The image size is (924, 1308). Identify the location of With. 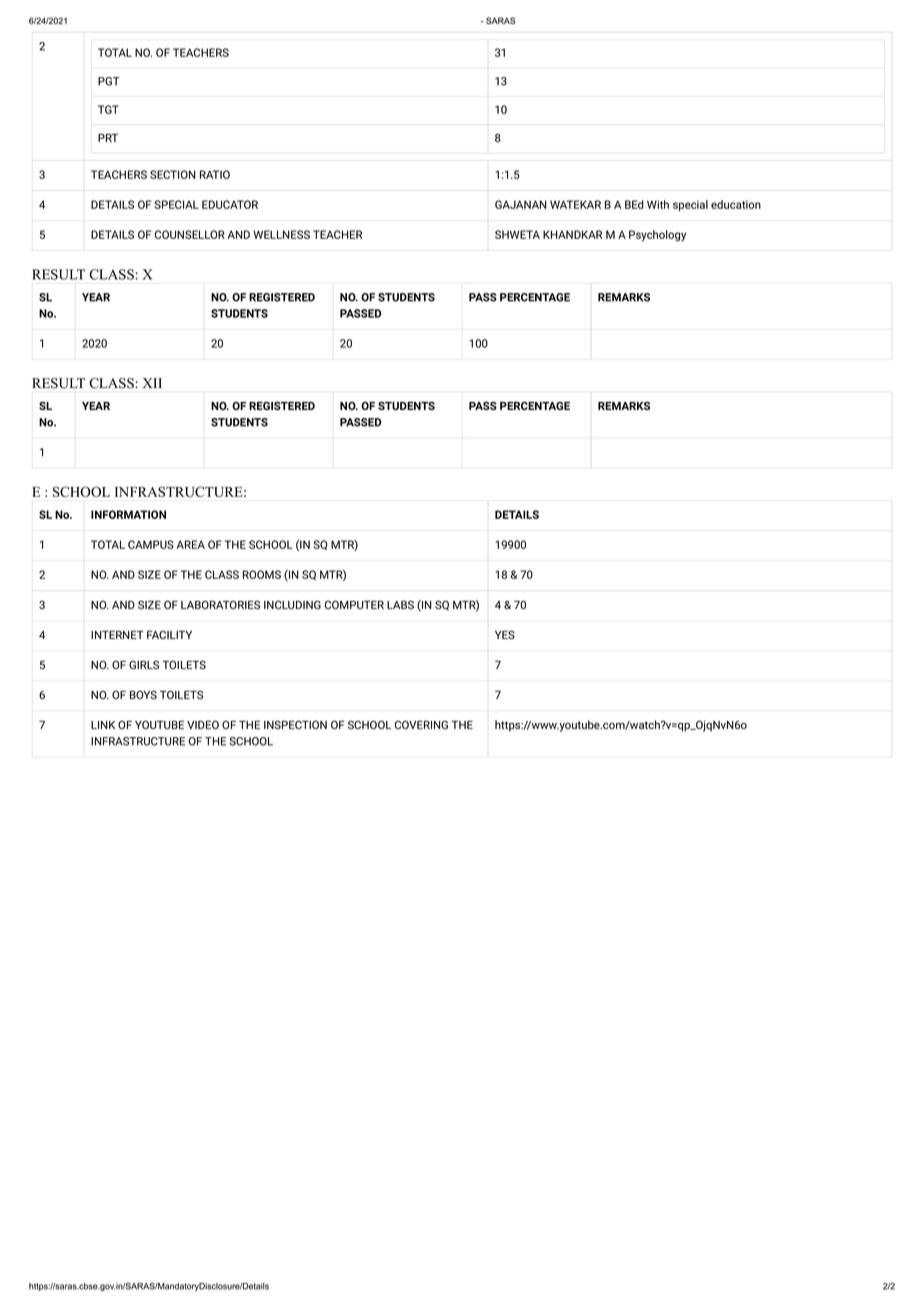
(658, 204).
